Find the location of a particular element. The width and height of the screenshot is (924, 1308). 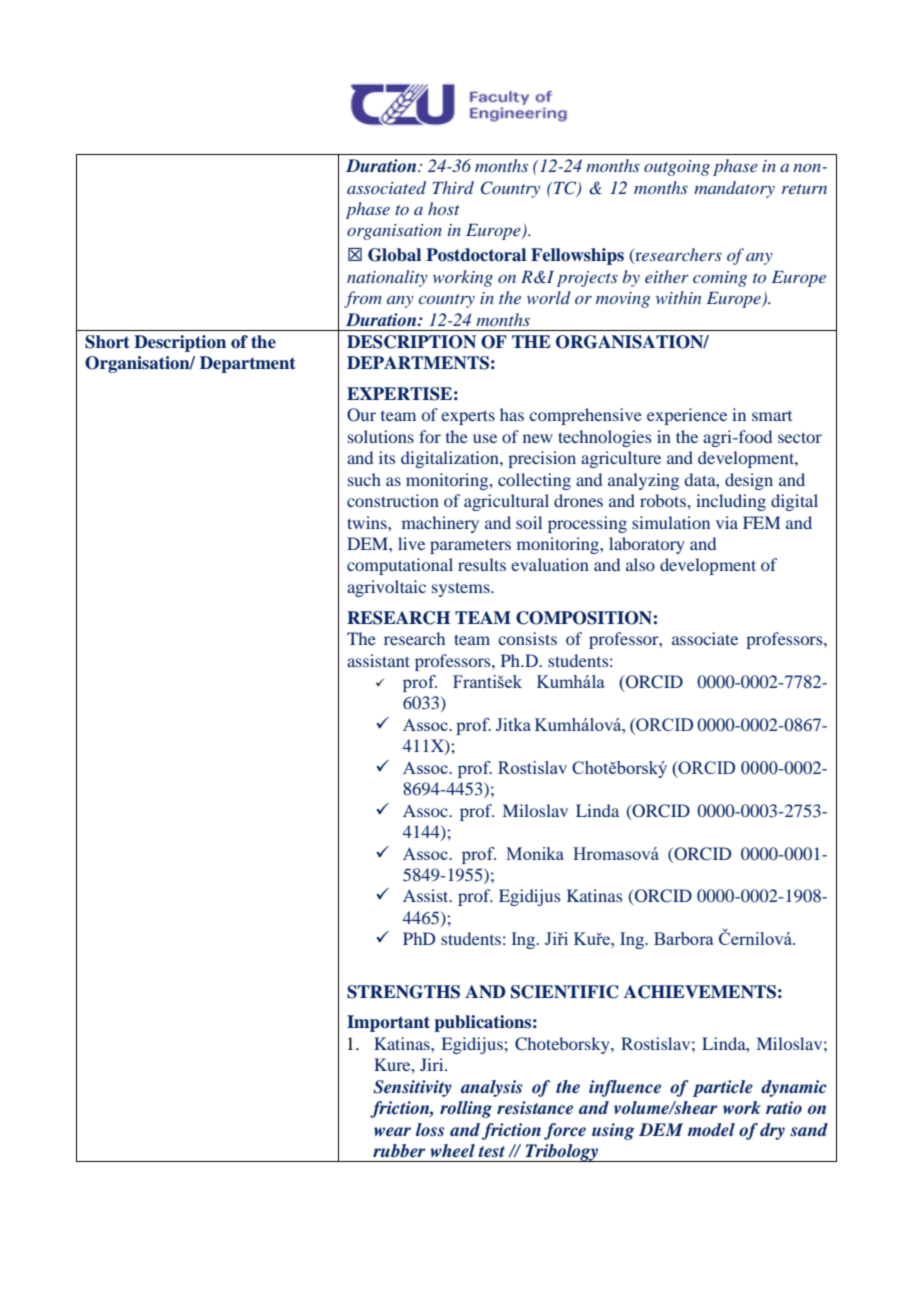

host is located at coordinates (444, 208).
